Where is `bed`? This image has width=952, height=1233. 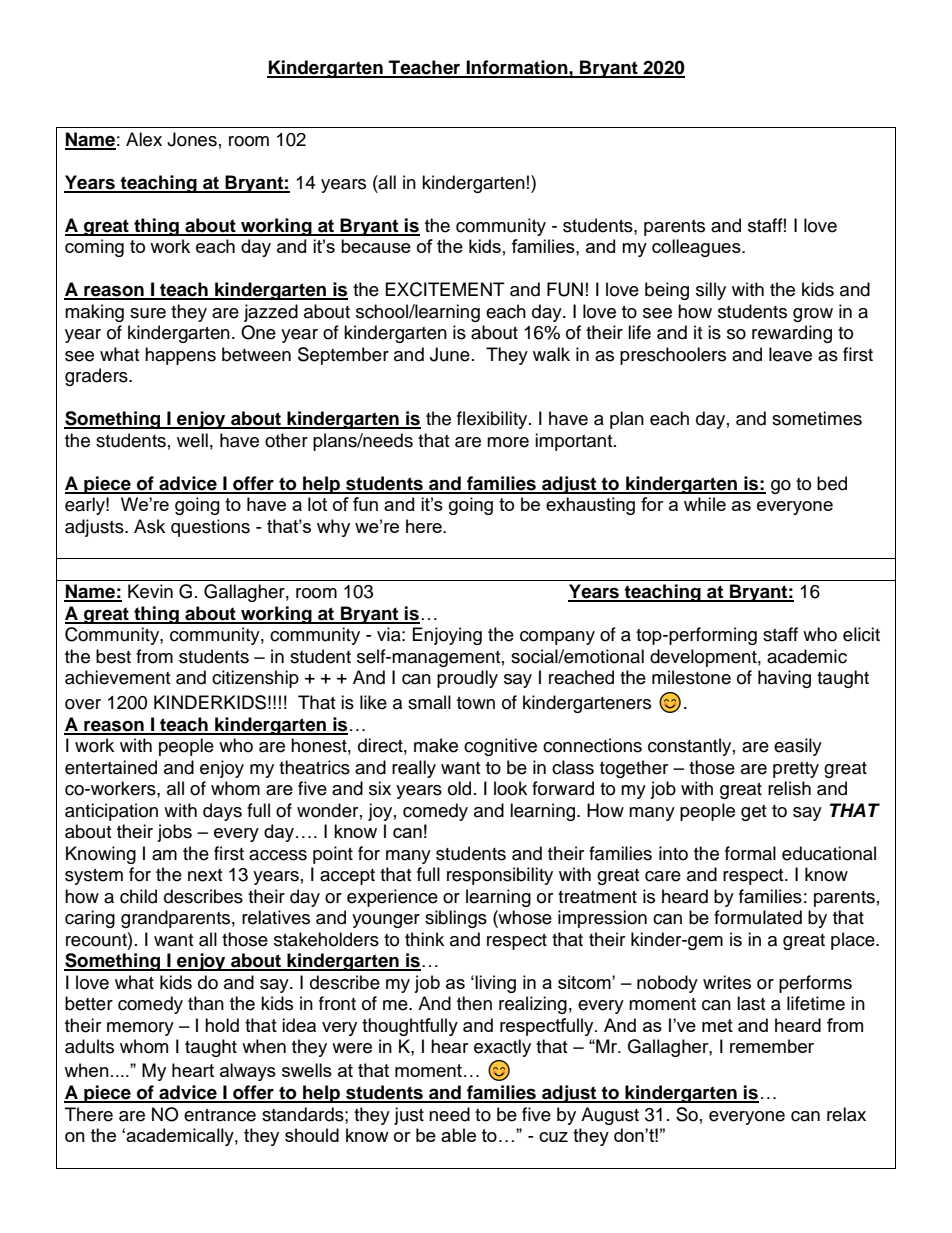
bed is located at coordinates (832, 483).
